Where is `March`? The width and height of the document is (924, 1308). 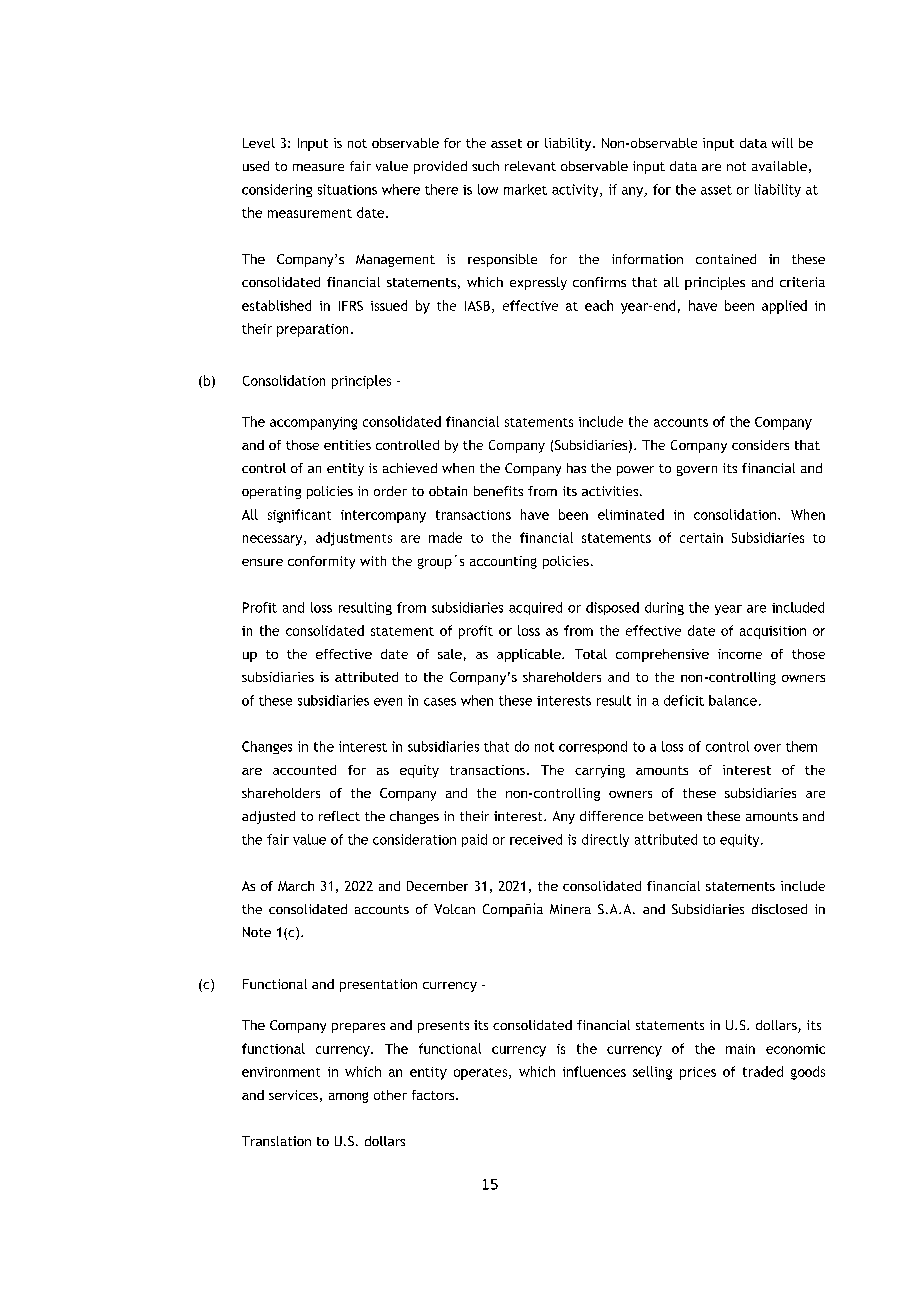
March is located at coordinates (296, 886).
